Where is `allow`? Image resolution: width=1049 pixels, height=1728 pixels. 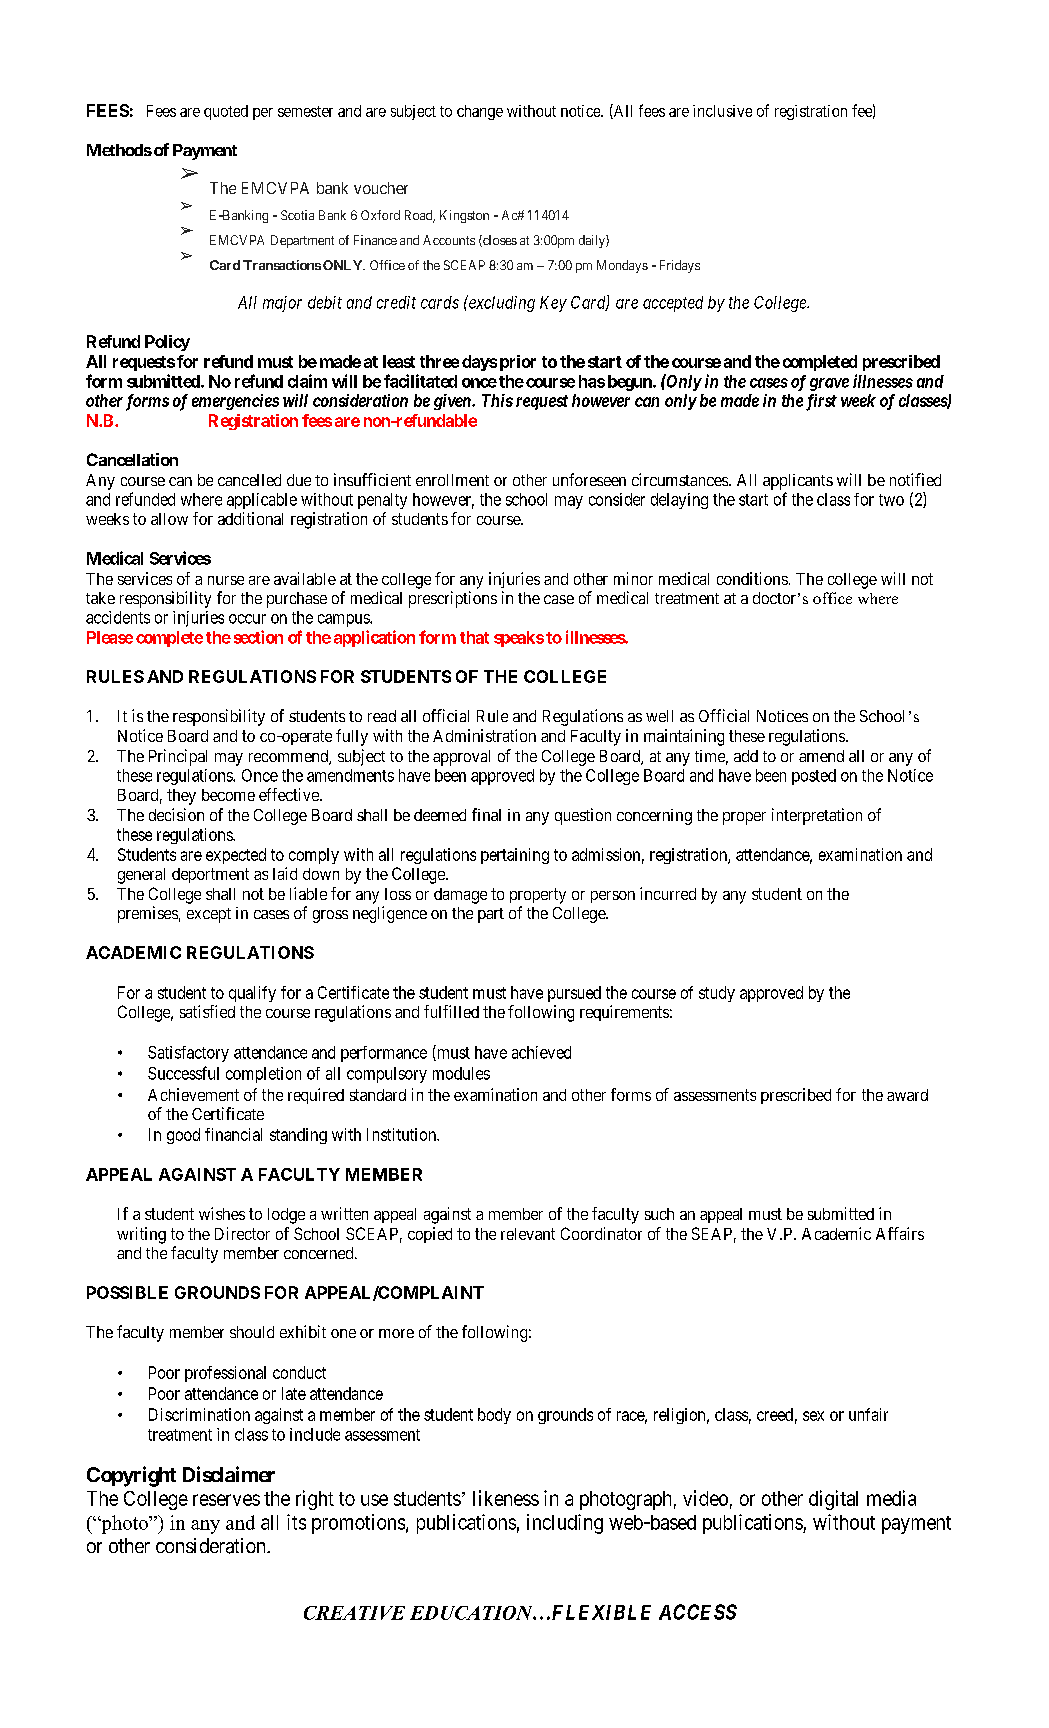 allow is located at coordinates (169, 519).
